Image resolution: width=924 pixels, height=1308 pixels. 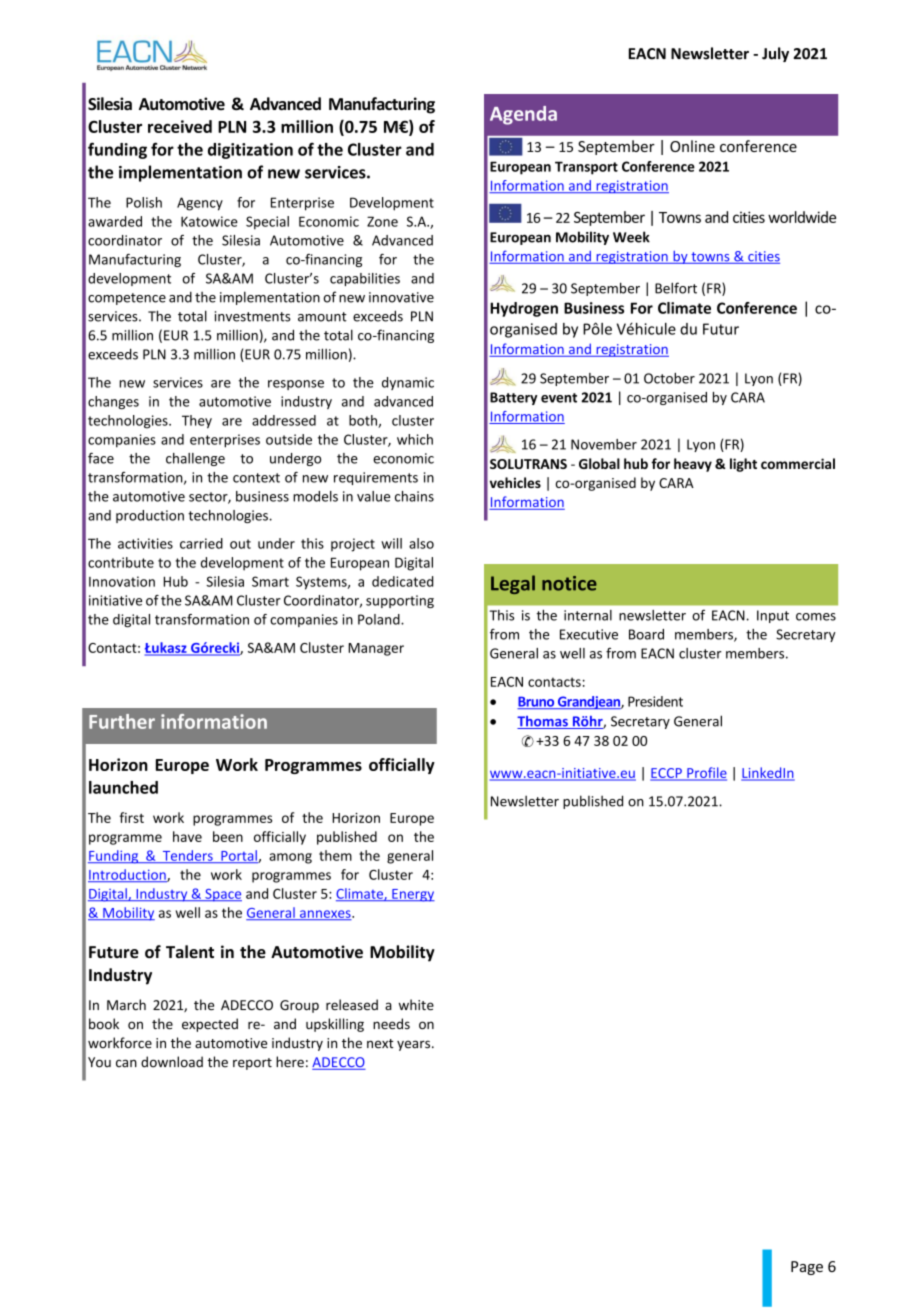 What do you see at coordinates (195, 459) in the page?
I see `challenge` at bounding box center [195, 459].
